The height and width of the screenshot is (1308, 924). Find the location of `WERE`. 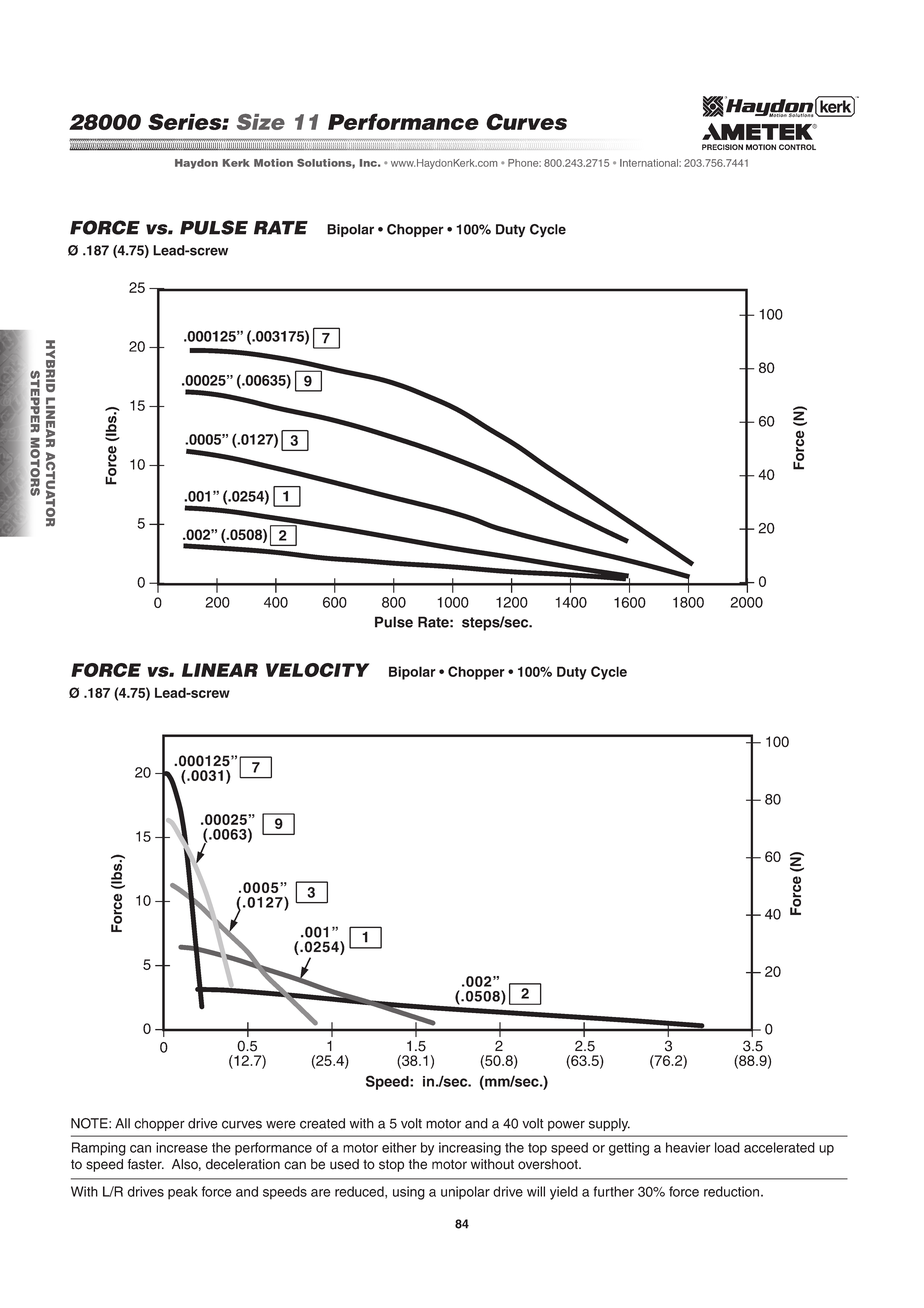

WERE is located at coordinates (281, 1124).
